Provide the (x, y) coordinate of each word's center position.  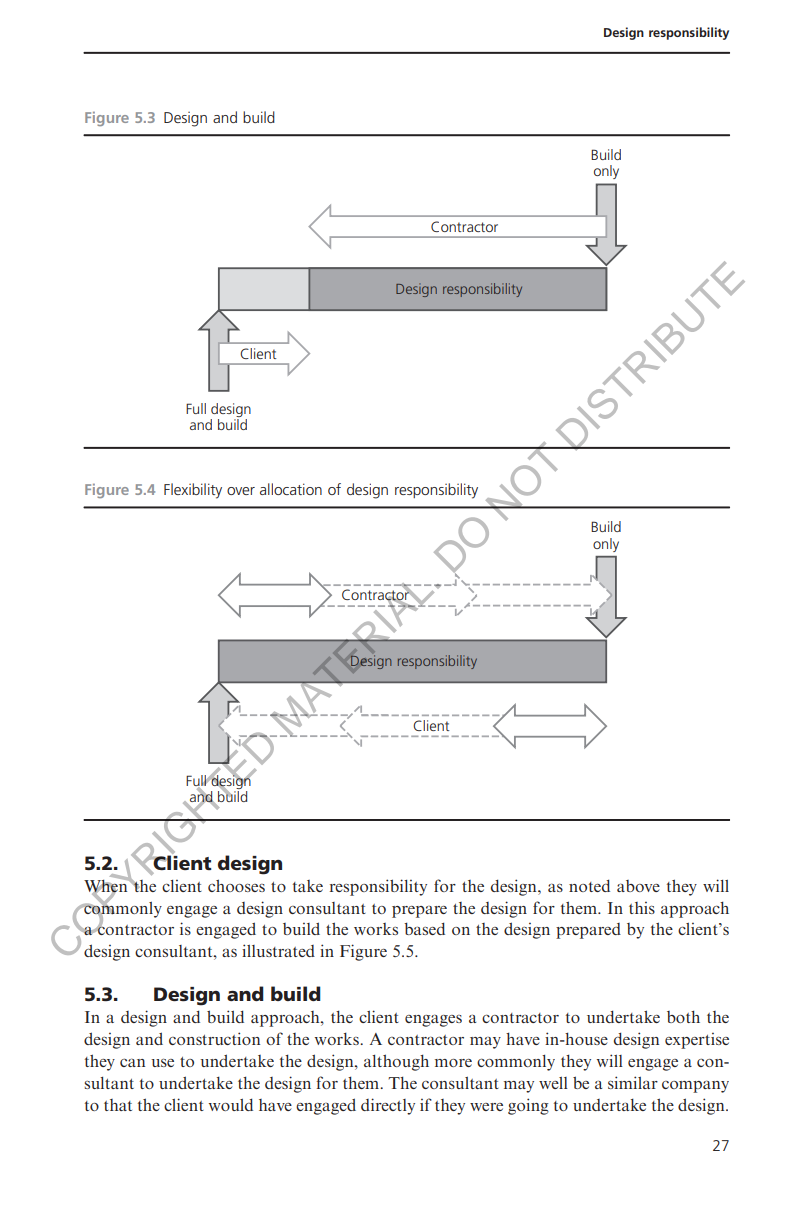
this (642, 908)
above (638, 886)
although (396, 1062)
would (231, 1104)
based (424, 928)
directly (388, 1106)
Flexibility (193, 491)
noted (589, 885)
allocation (291, 489)
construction (214, 1038)
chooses (236, 885)
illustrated (278, 950)
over (241, 491)
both (683, 1016)
